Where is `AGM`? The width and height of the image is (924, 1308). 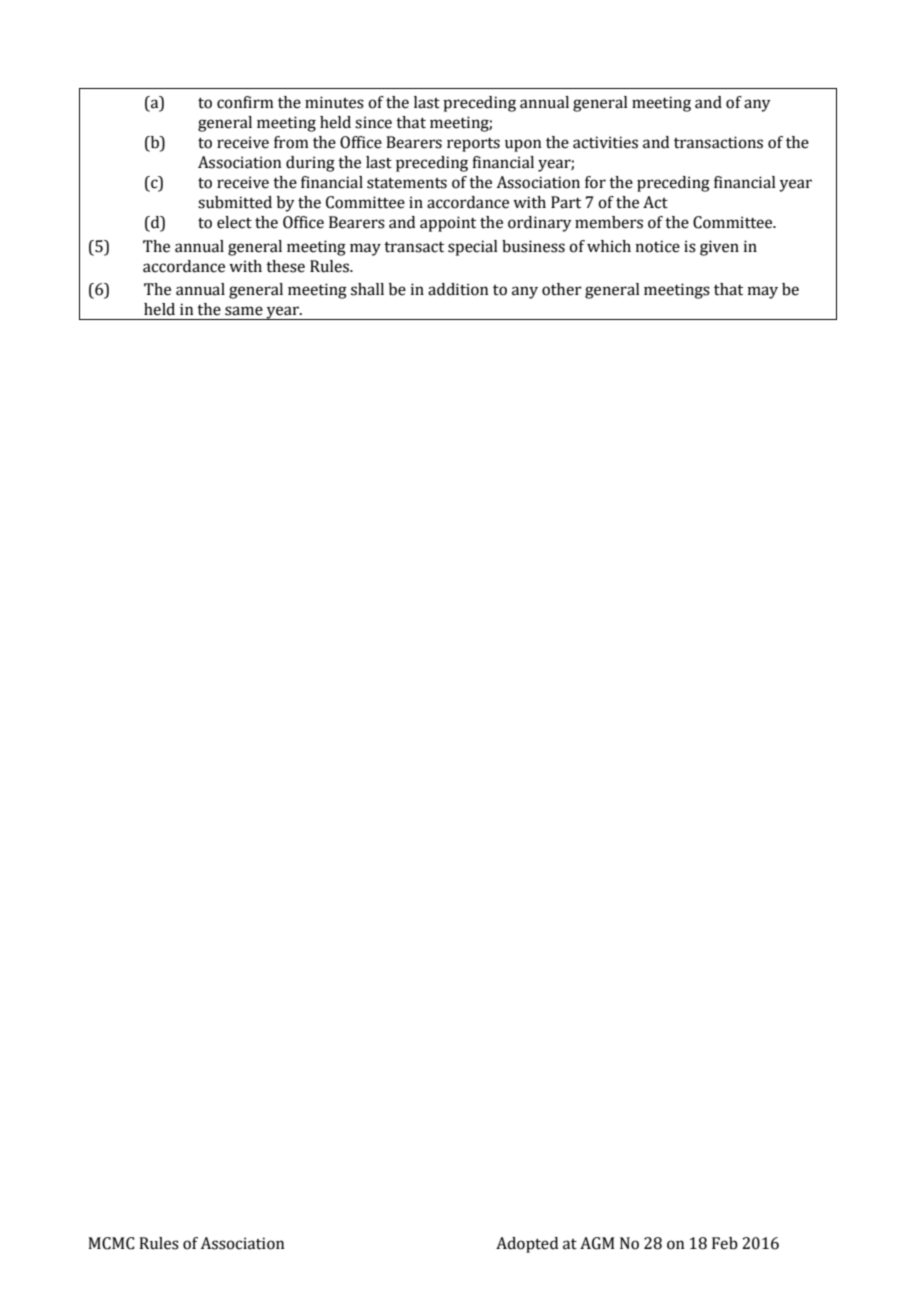 AGM is located at coordinates (597, 1243).
